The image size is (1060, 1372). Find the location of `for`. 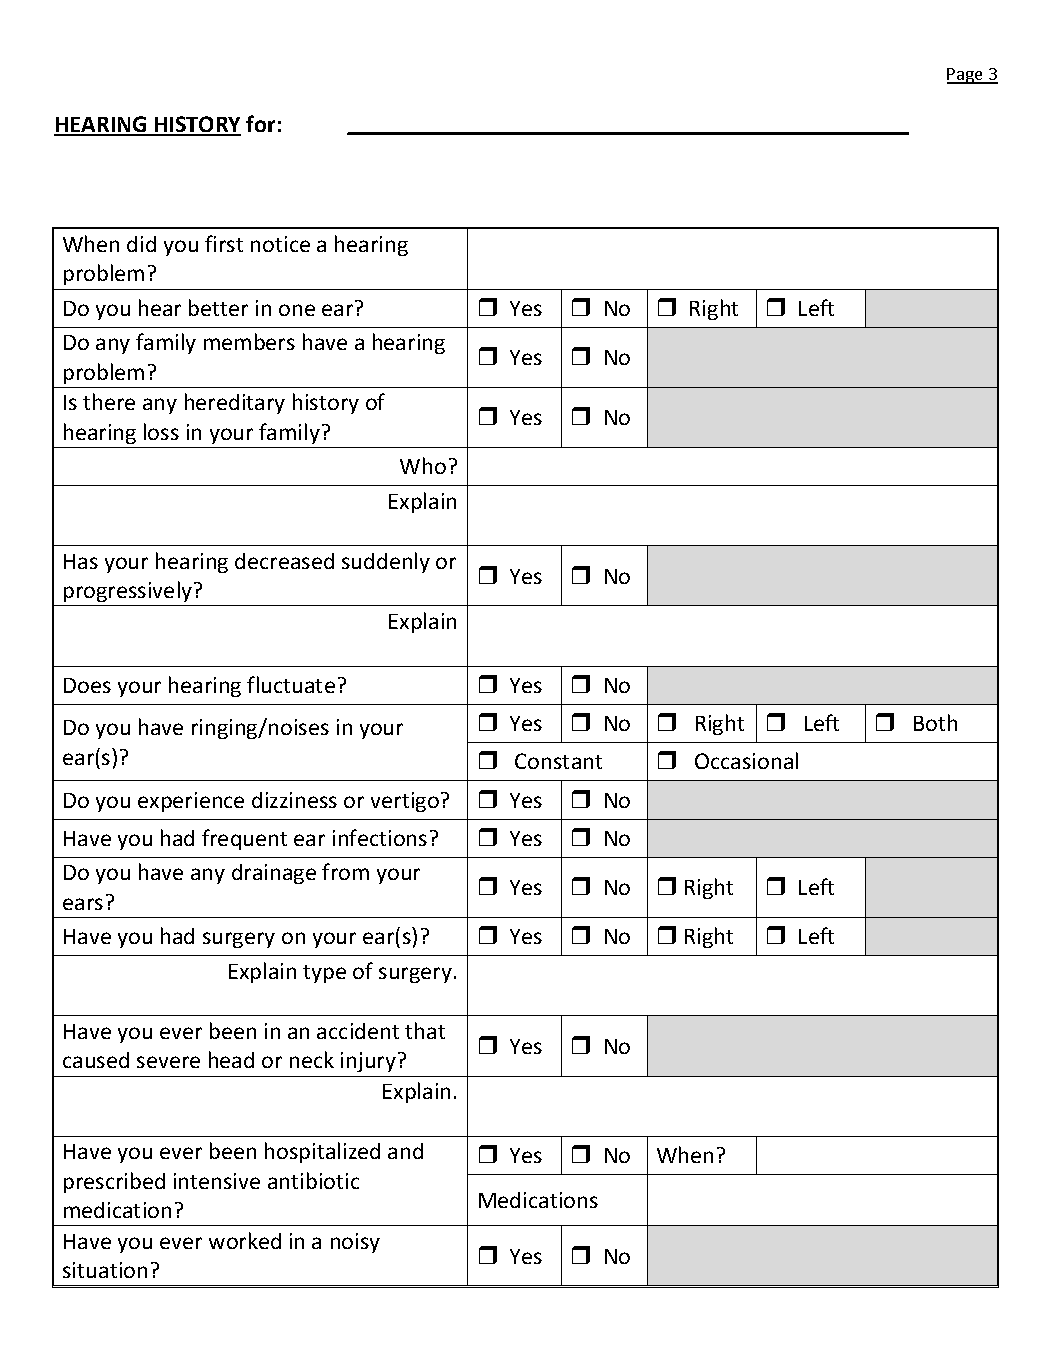

for is located at coordinates (260, 123).
